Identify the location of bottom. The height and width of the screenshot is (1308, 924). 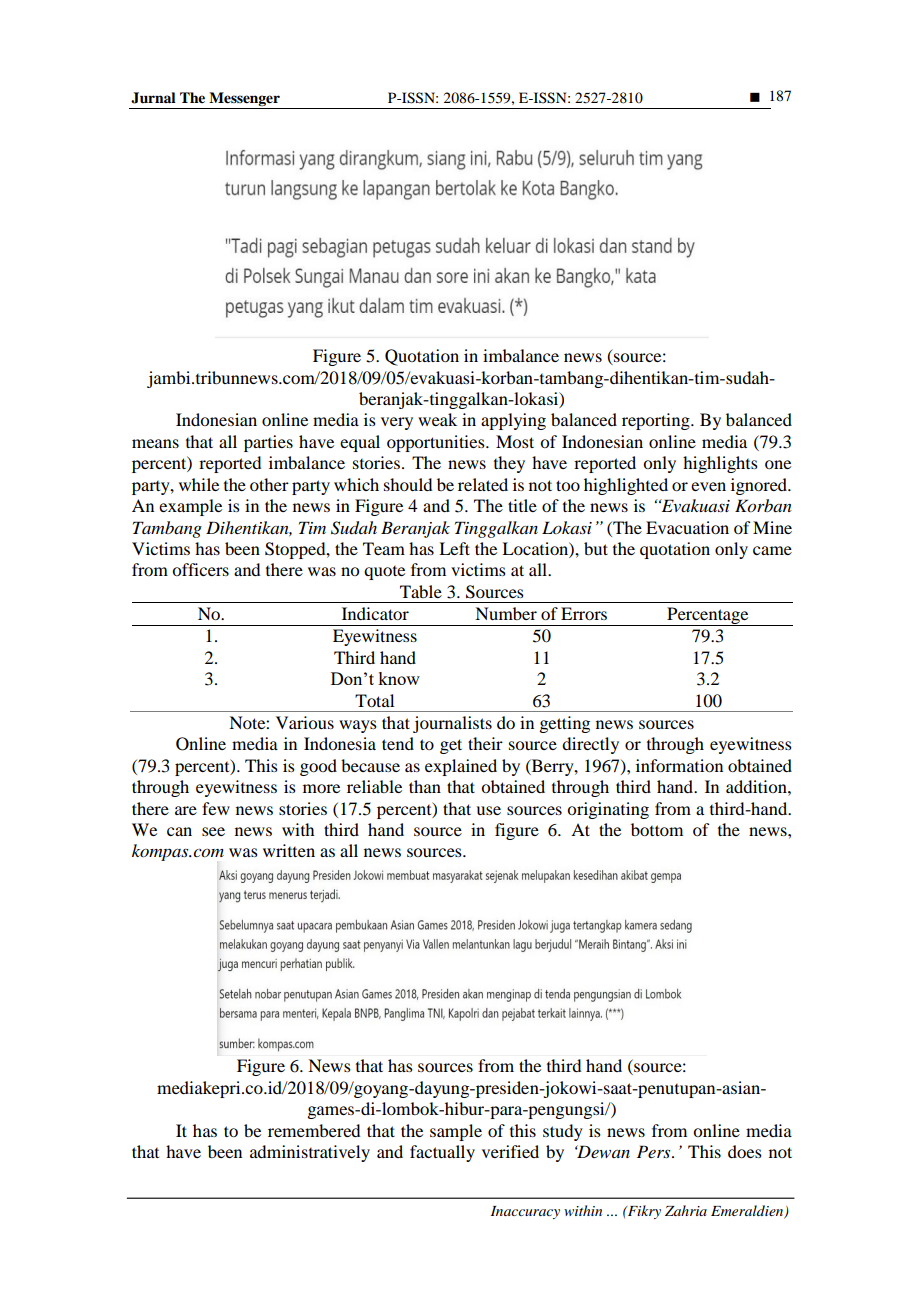
(657, 829).
